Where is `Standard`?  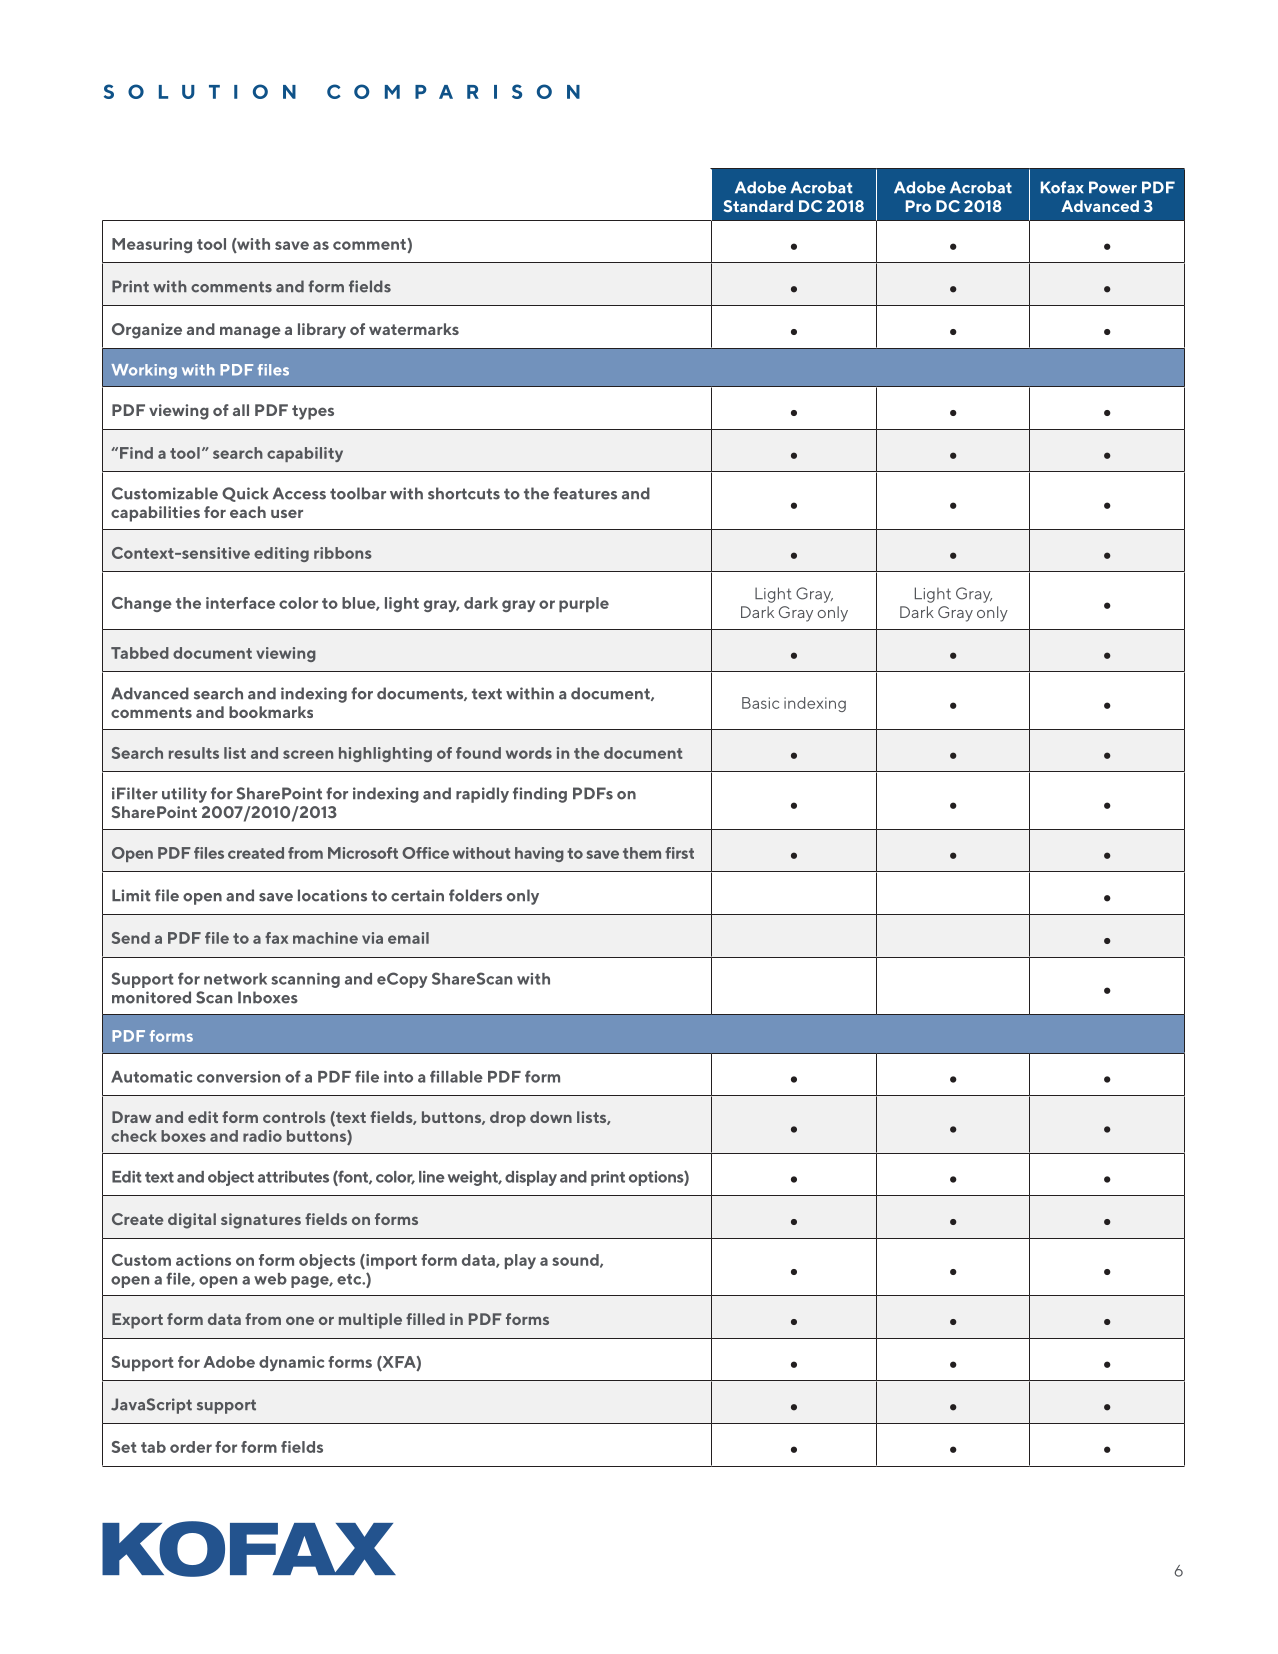
Standard is located at coordinates (758, 206).
